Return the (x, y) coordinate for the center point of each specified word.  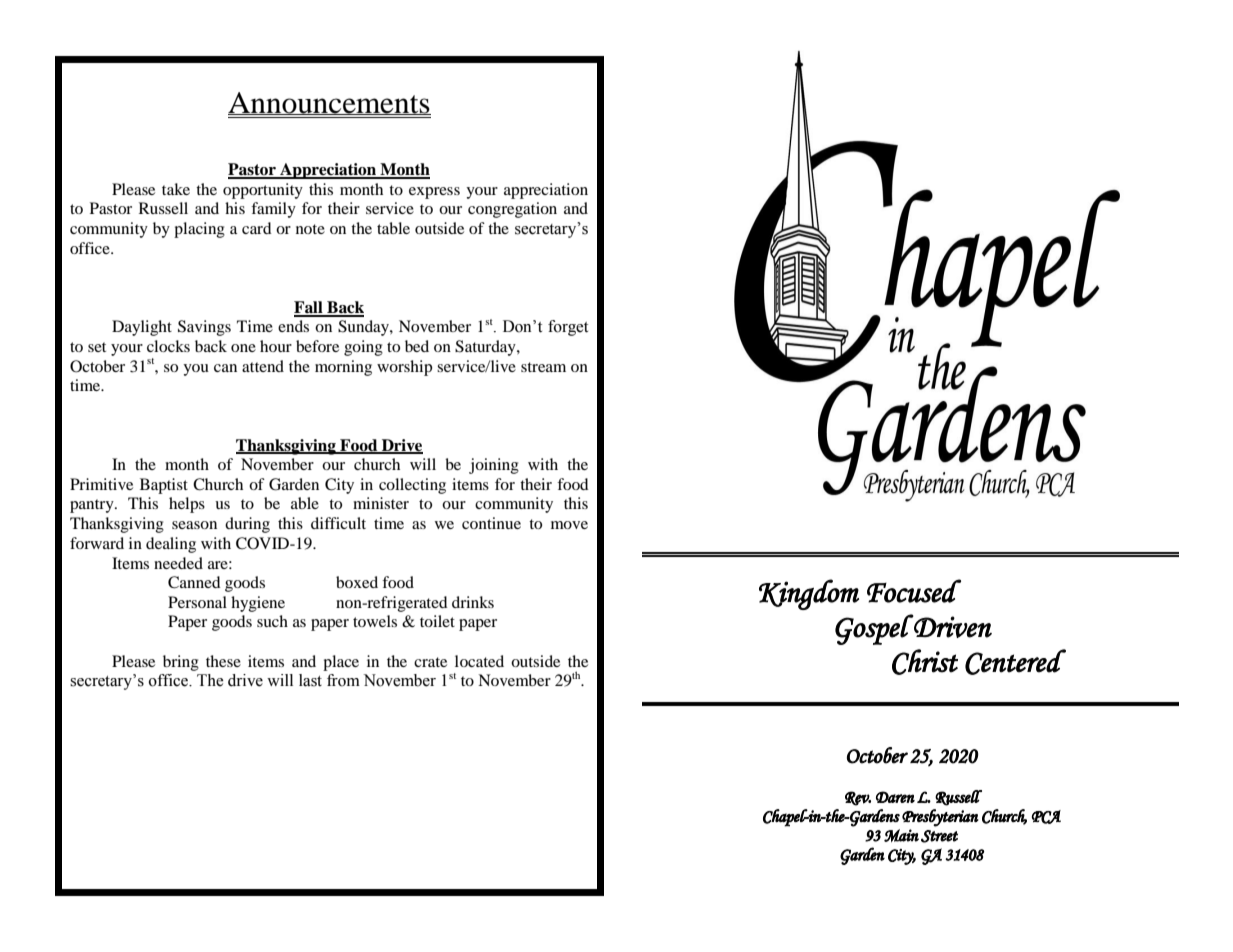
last (310, 680)
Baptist (164, 486)
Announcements (329, 103)
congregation (512, 210)
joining (494, 466)
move (569, 525)
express (434, 193)
